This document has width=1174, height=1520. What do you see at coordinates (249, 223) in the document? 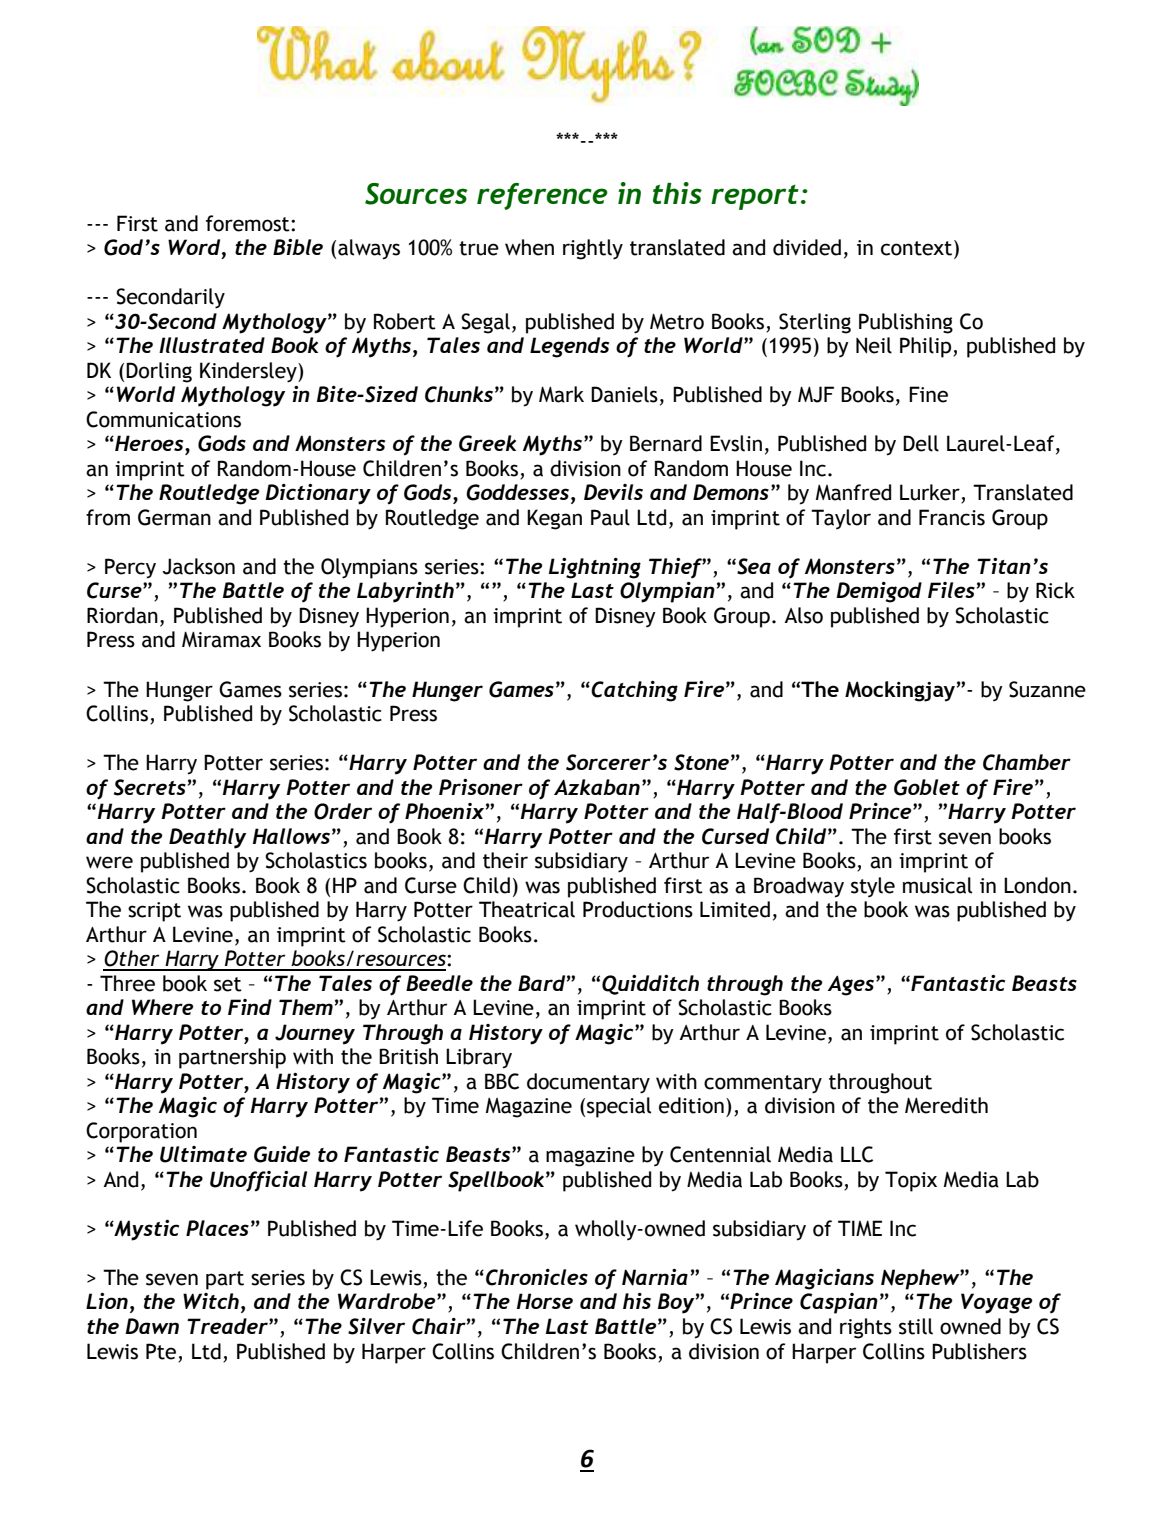
I see `foremost` at bounding box center [249, 223].
